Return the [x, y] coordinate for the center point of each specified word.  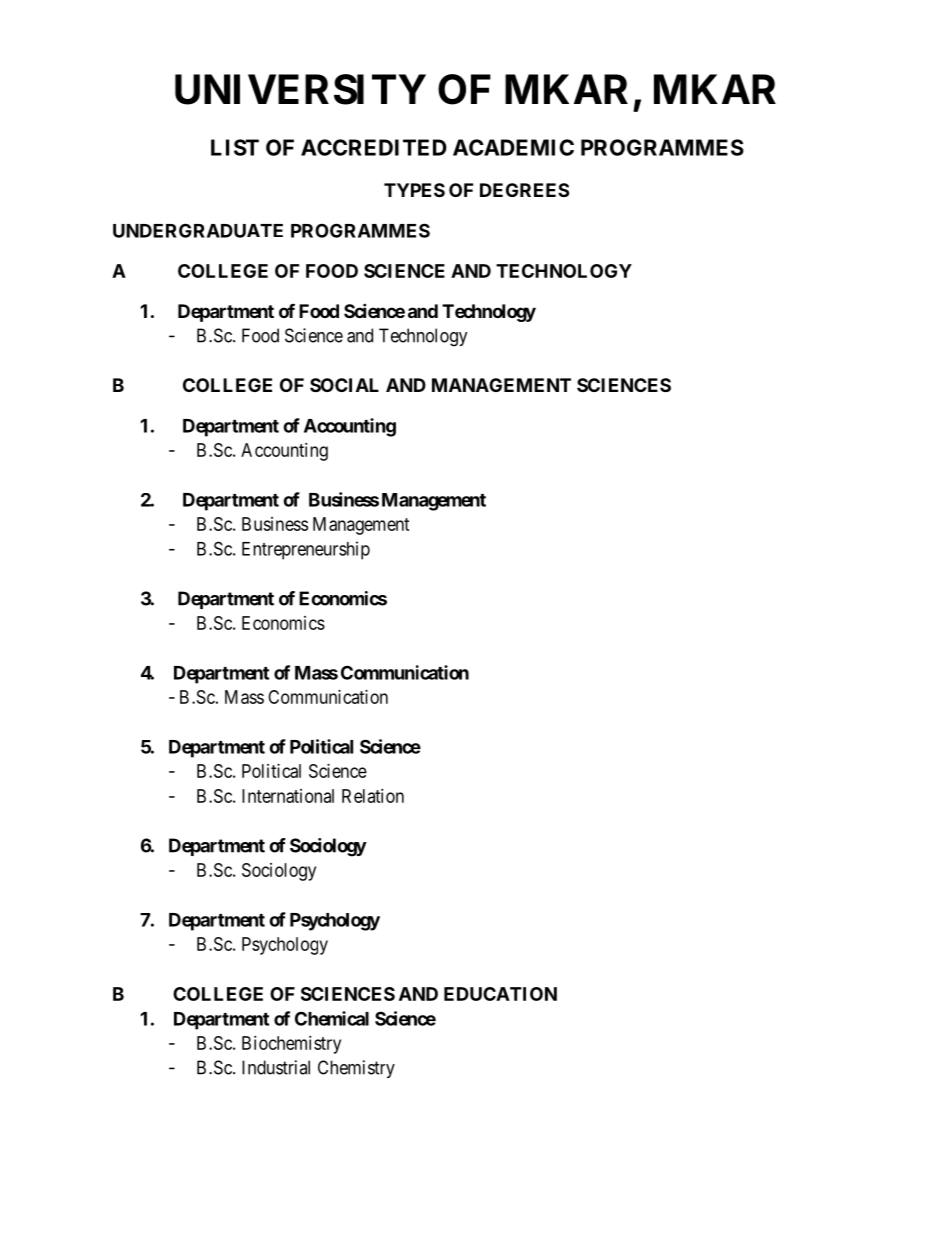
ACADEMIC [513, 147]
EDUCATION [500, 994]
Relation [373, 796]
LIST [235, 147]
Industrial [276, 1067]
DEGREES [524, 190]
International [288, 796]
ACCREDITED [374, 147]
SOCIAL [344, 385]
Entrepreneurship [306, 550]
